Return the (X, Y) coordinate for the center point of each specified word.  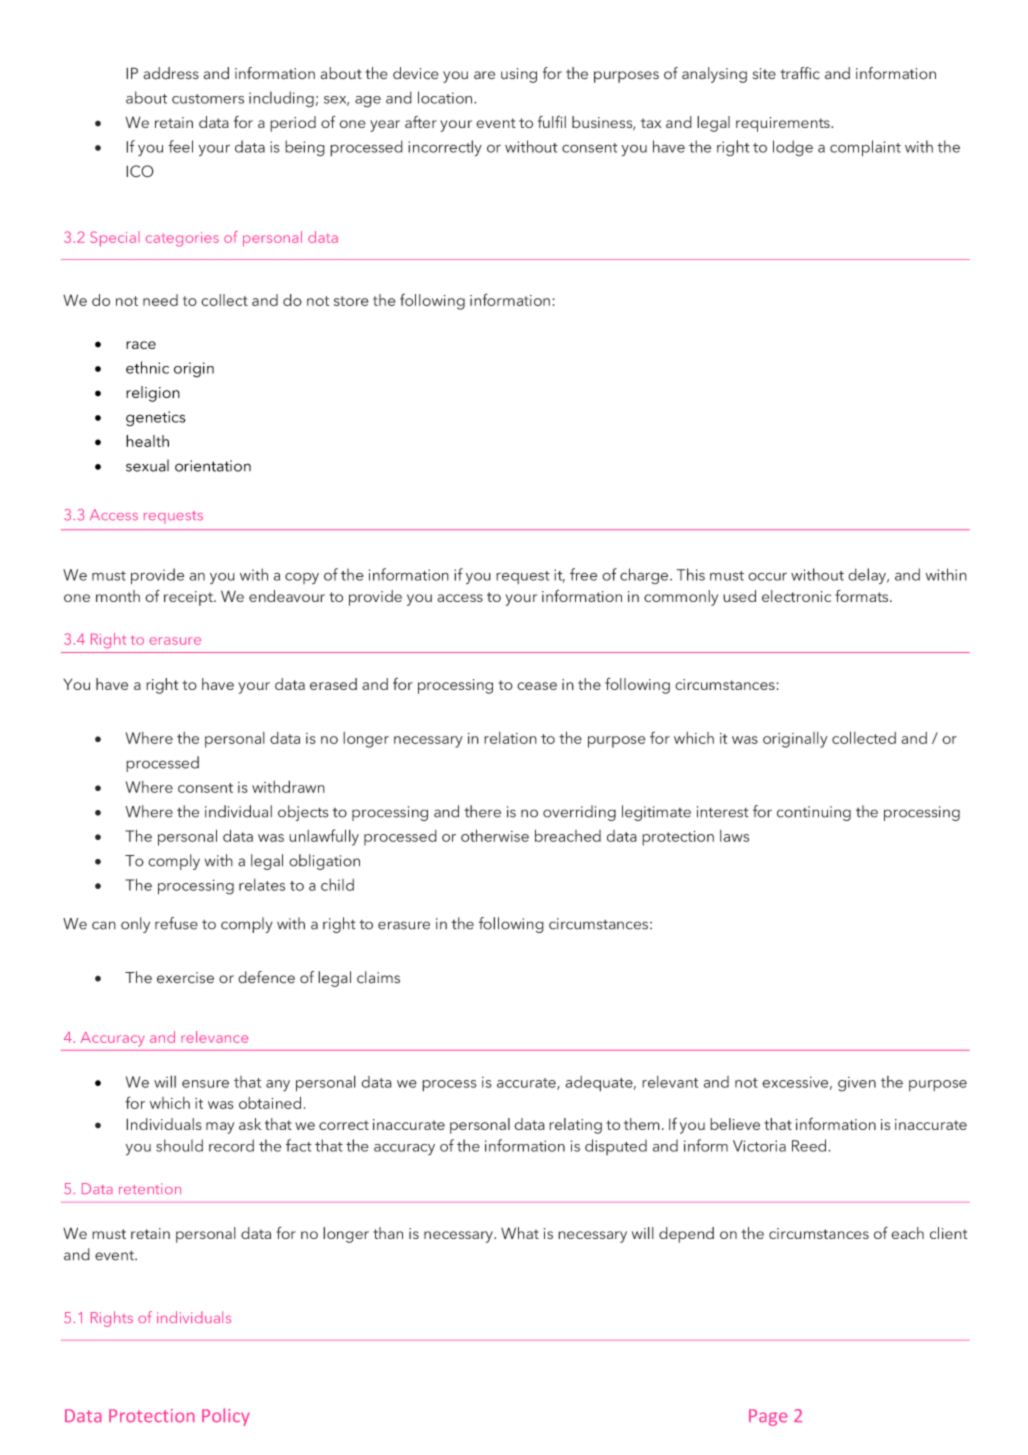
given (857, 1084)
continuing (814, 813)
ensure (205, 1084)
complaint (865, 148)
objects (303, 813)
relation (510, 738)
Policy (226, 1417)
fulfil (552, 122)
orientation (213, 466)
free (583, 574)
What (520, 1233)
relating (575, 1126)
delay (868, 576)
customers (208, 99)
